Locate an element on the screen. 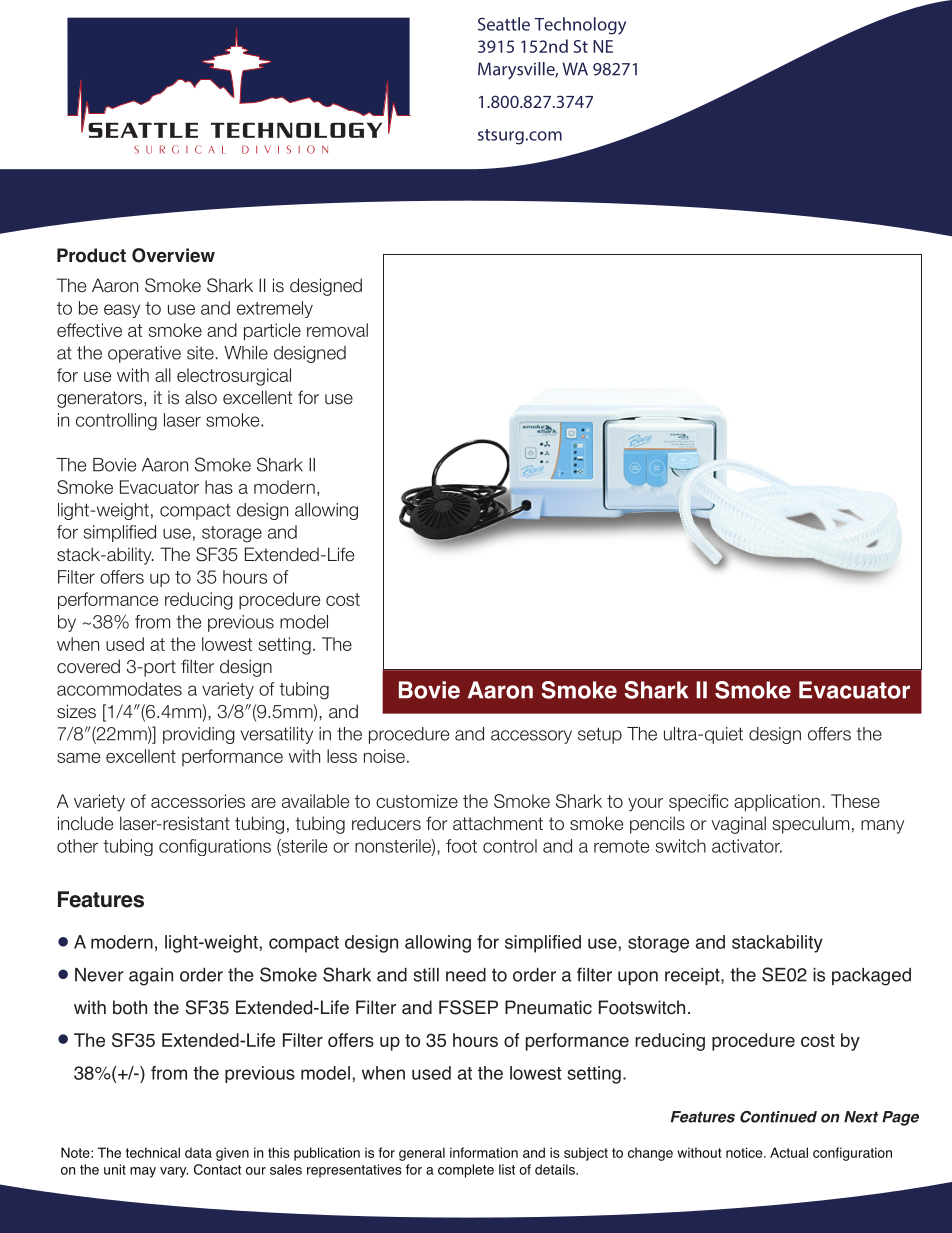  Technology is located at coordinates (580, 26).
